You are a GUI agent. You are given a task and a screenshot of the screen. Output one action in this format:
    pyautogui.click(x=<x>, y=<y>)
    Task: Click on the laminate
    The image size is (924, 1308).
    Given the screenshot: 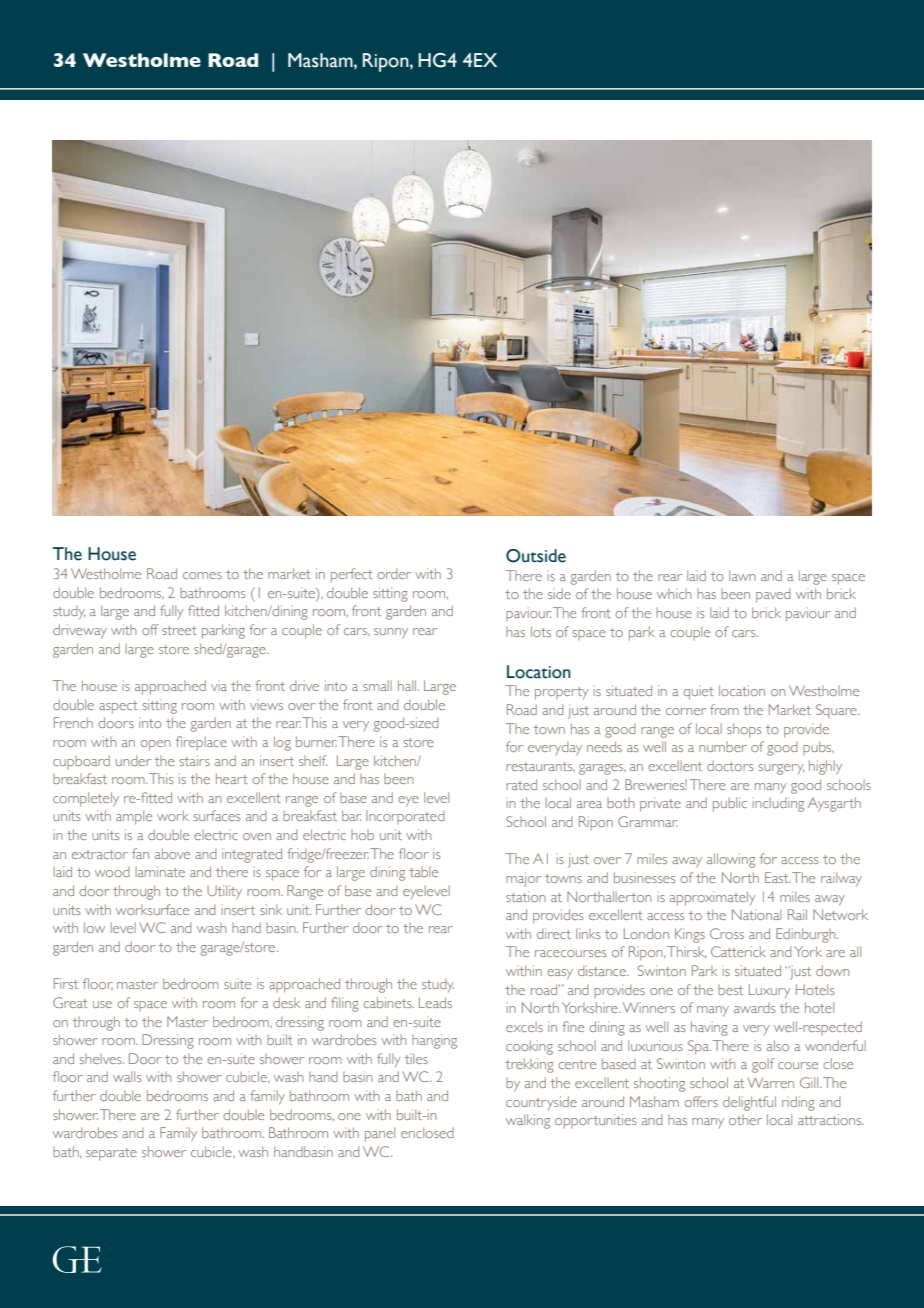 What is the action you would take?
    pyautogui.click(x=160, y=871)
